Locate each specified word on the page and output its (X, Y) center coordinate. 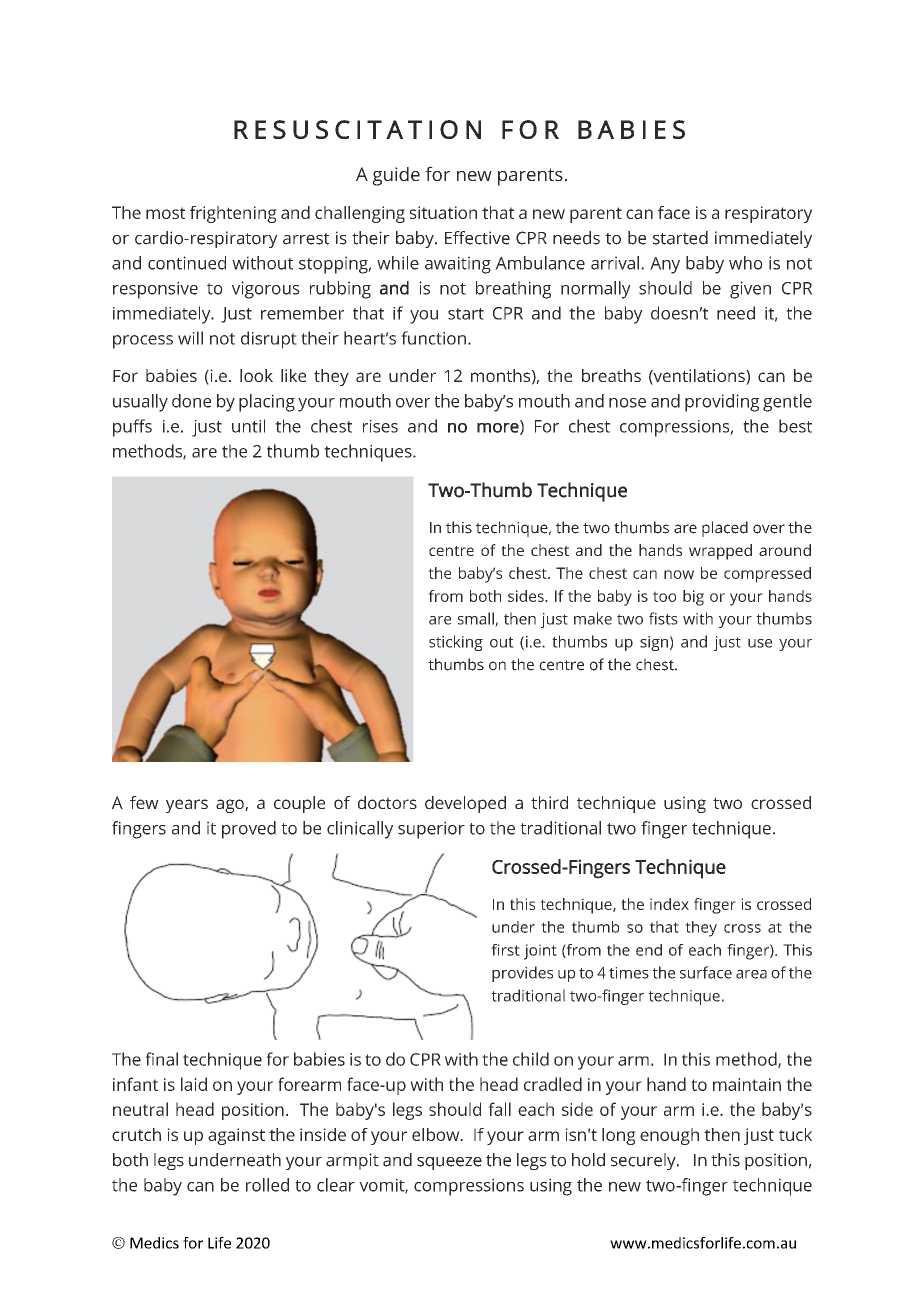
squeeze (449, 1163)
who (746, 263)
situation (443, 212)
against (236, 1136)
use (760, 643)
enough (669, 1136)
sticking (456, 643)
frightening (233, 214)
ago (231, 806)
